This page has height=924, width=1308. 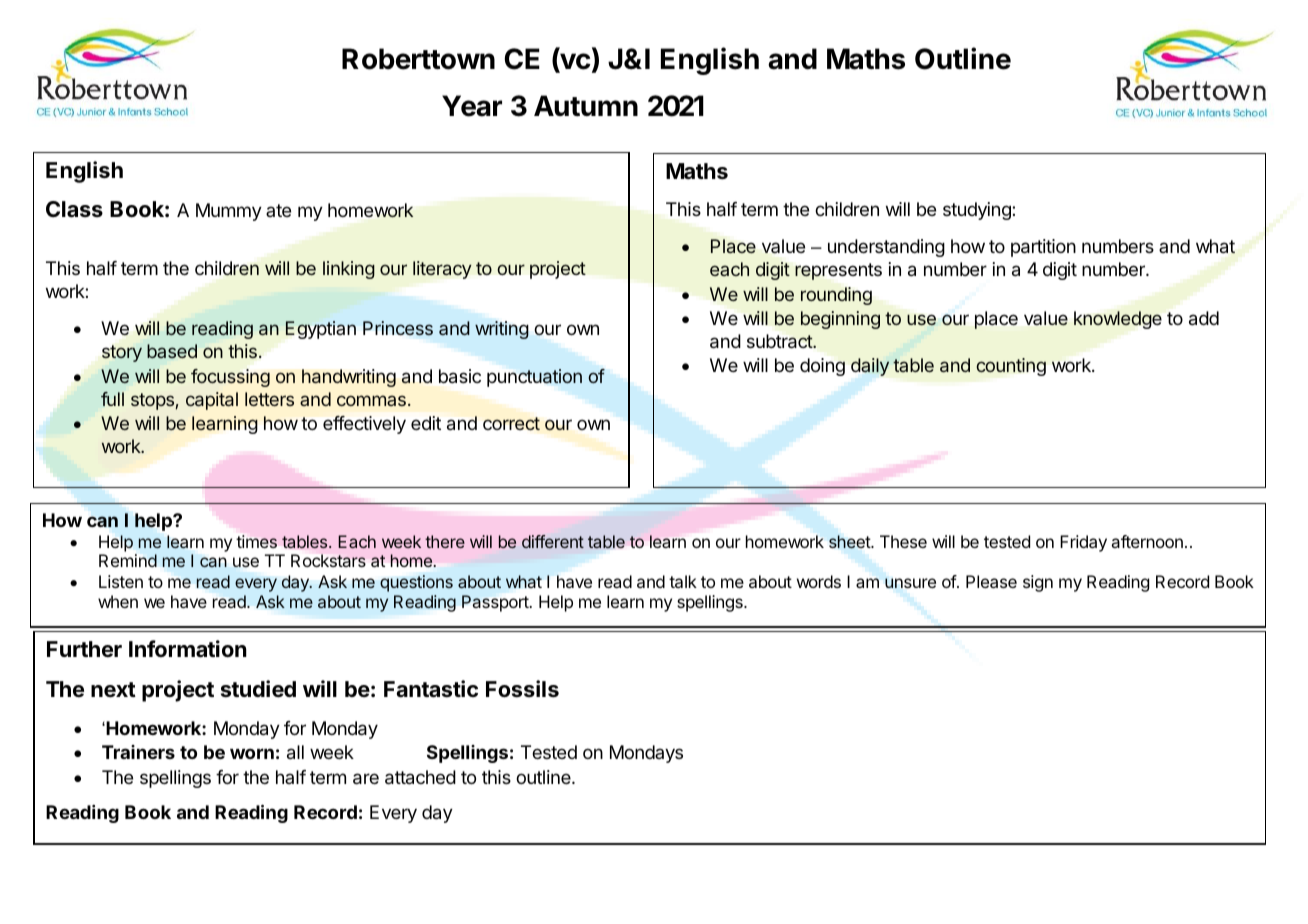 What do you see at coordinates (472, 106) in the page?
I see `Year` at bounding box center [472, 106].
